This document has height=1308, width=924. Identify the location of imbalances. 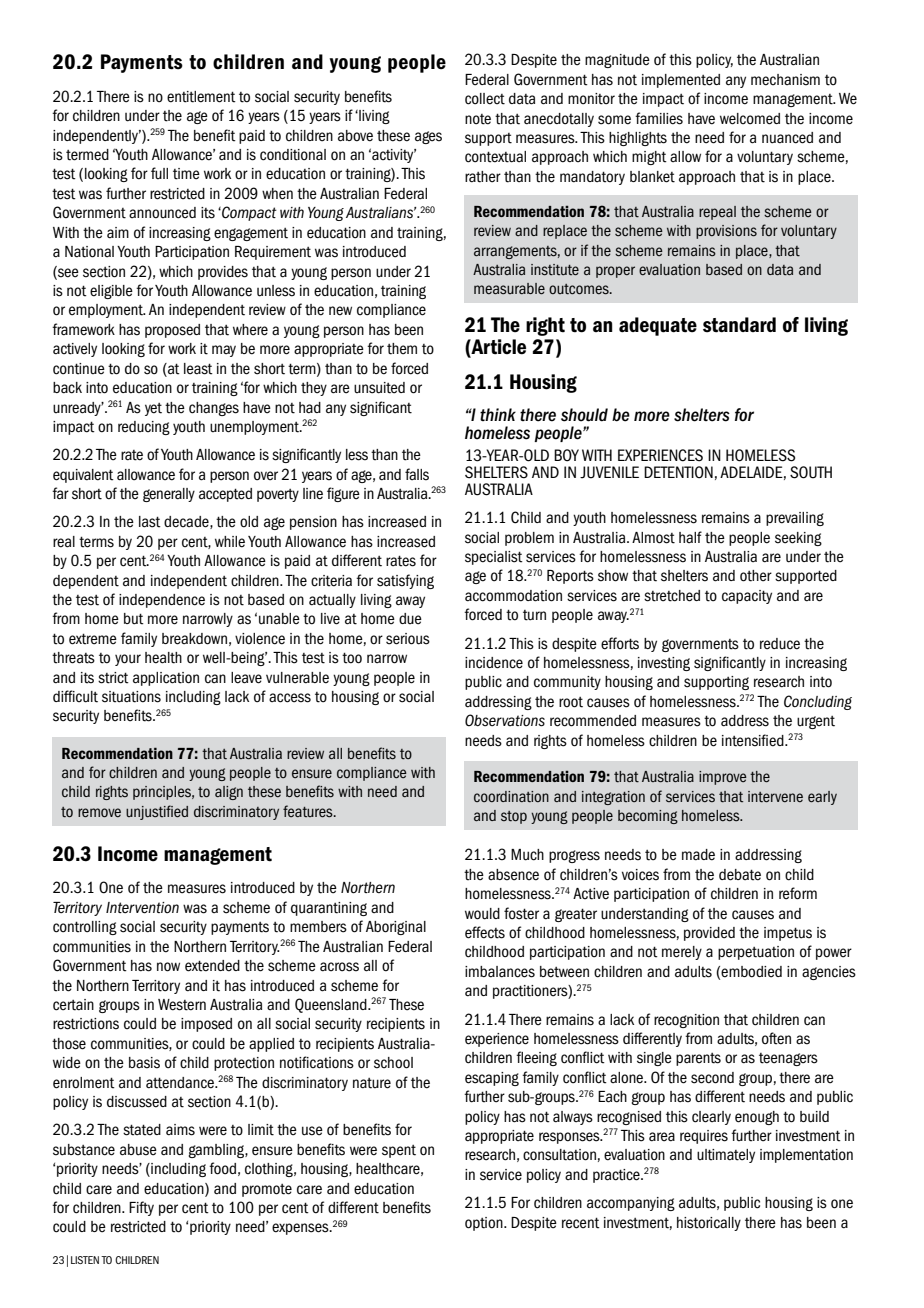
(500, 972).
